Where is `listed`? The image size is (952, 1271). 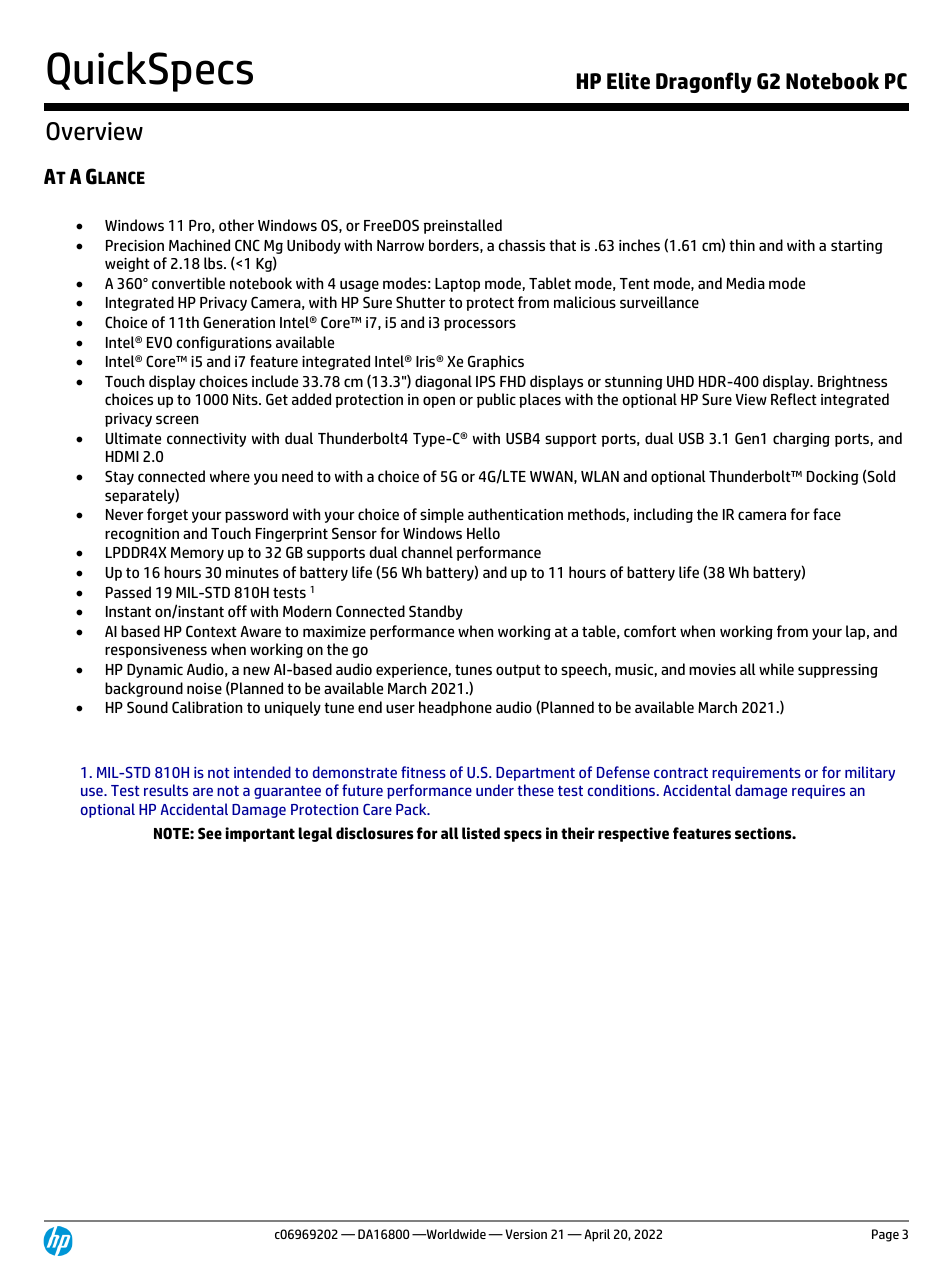
listed is located at coordinates (481, 833).
